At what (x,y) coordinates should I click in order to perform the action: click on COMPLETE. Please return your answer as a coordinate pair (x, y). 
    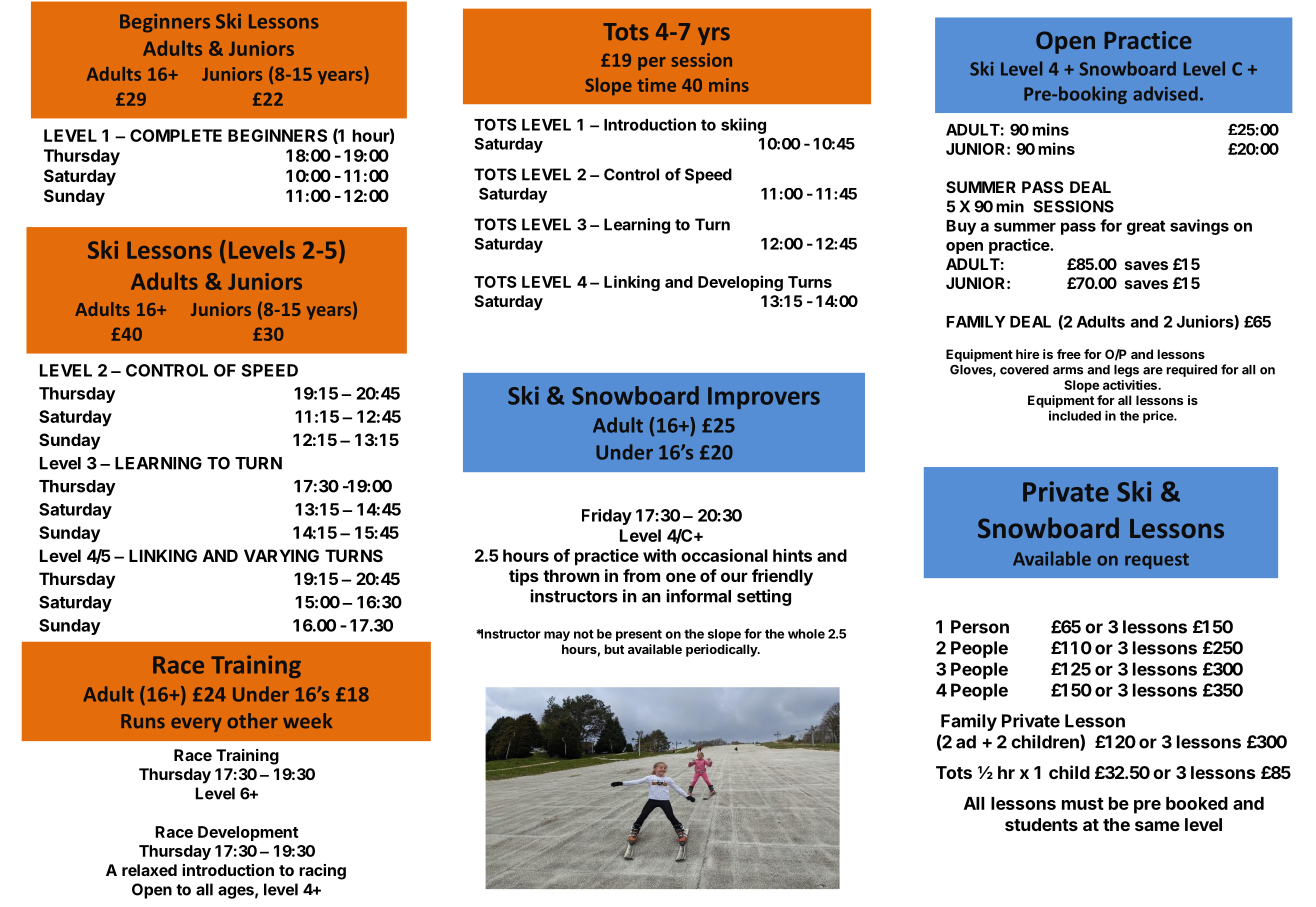
    Looking at the image, I should click on (176, 135).
